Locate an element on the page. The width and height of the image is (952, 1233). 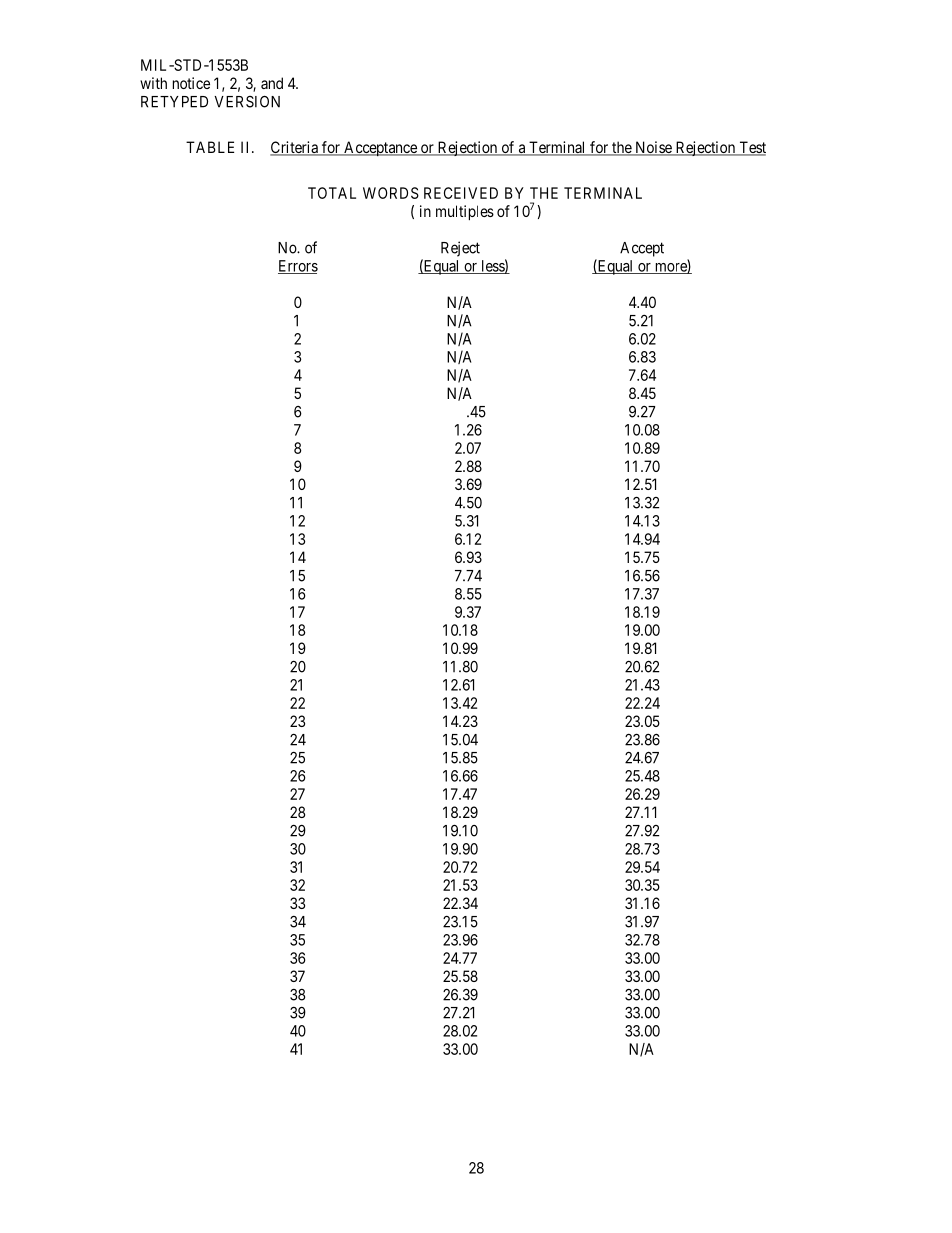
WORDS is located at coordinates (391, 193).
